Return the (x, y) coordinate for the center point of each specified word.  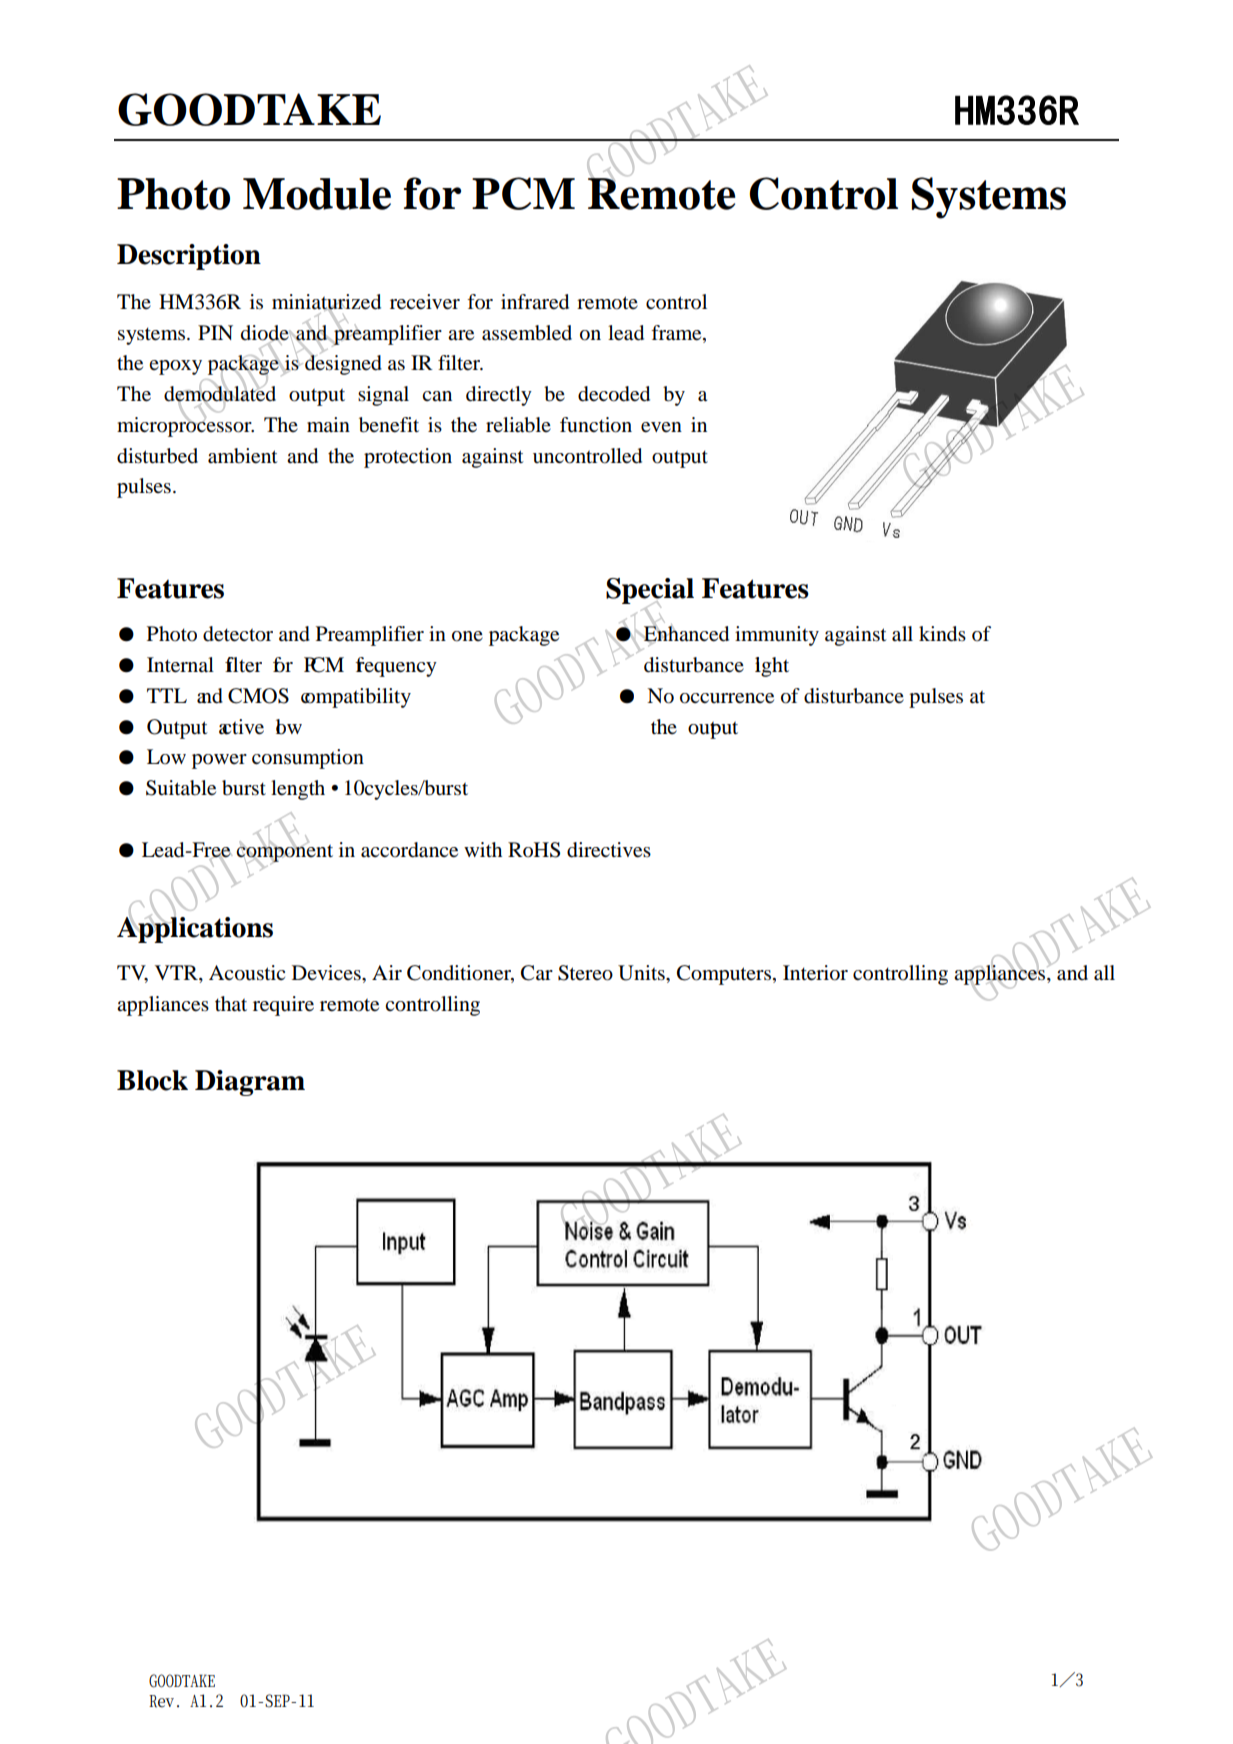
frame (677, 333)
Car (537, 973)
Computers (725, 975)
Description (189, 257)
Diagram (250, 1083)
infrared (535, 302)
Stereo (585, 973)
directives (609, 850)
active (241, 727)
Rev (161, 1701)
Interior (815, 973)
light (772, 667)
